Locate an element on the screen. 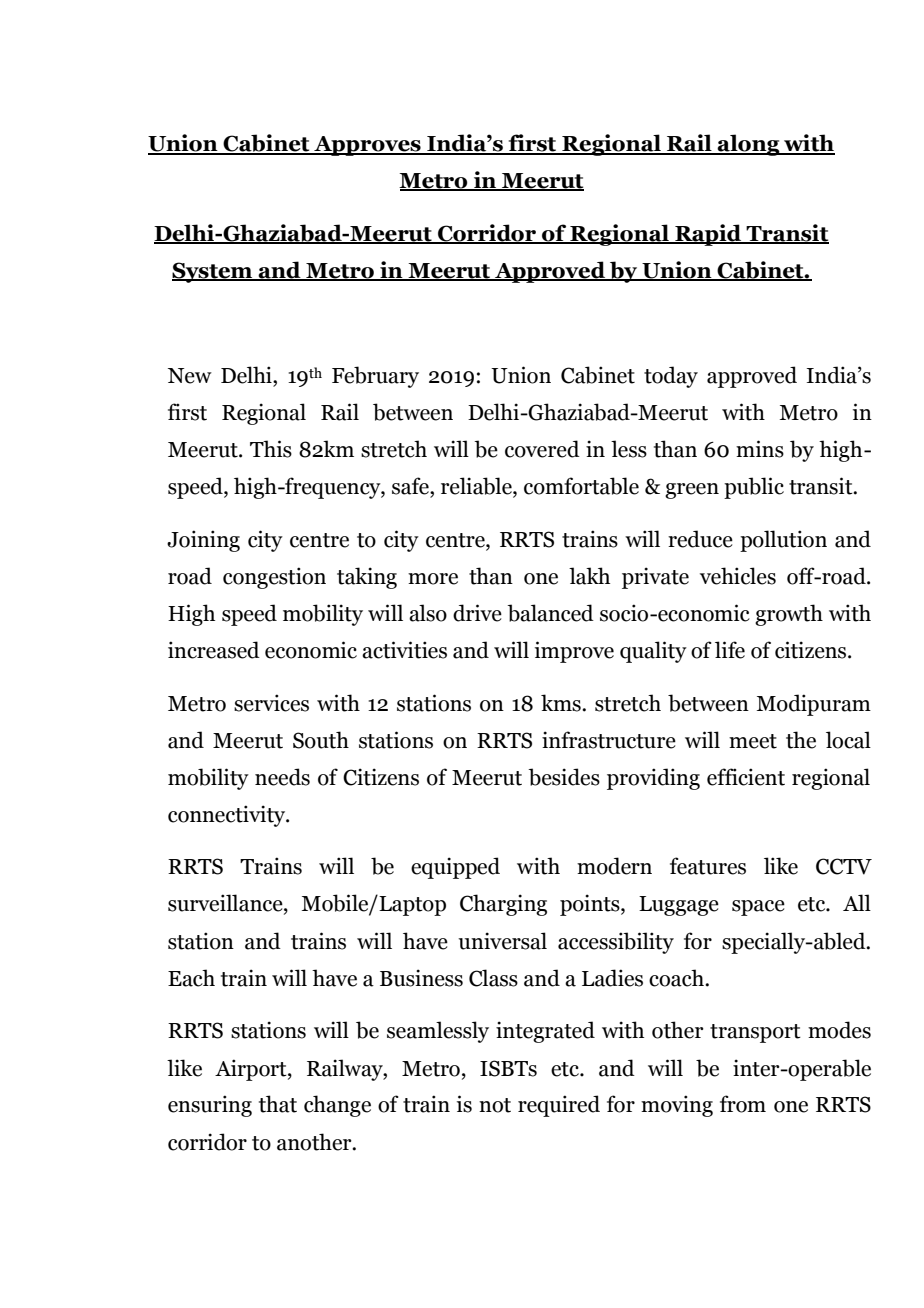  Approves is located at coordinates (367, 146).
